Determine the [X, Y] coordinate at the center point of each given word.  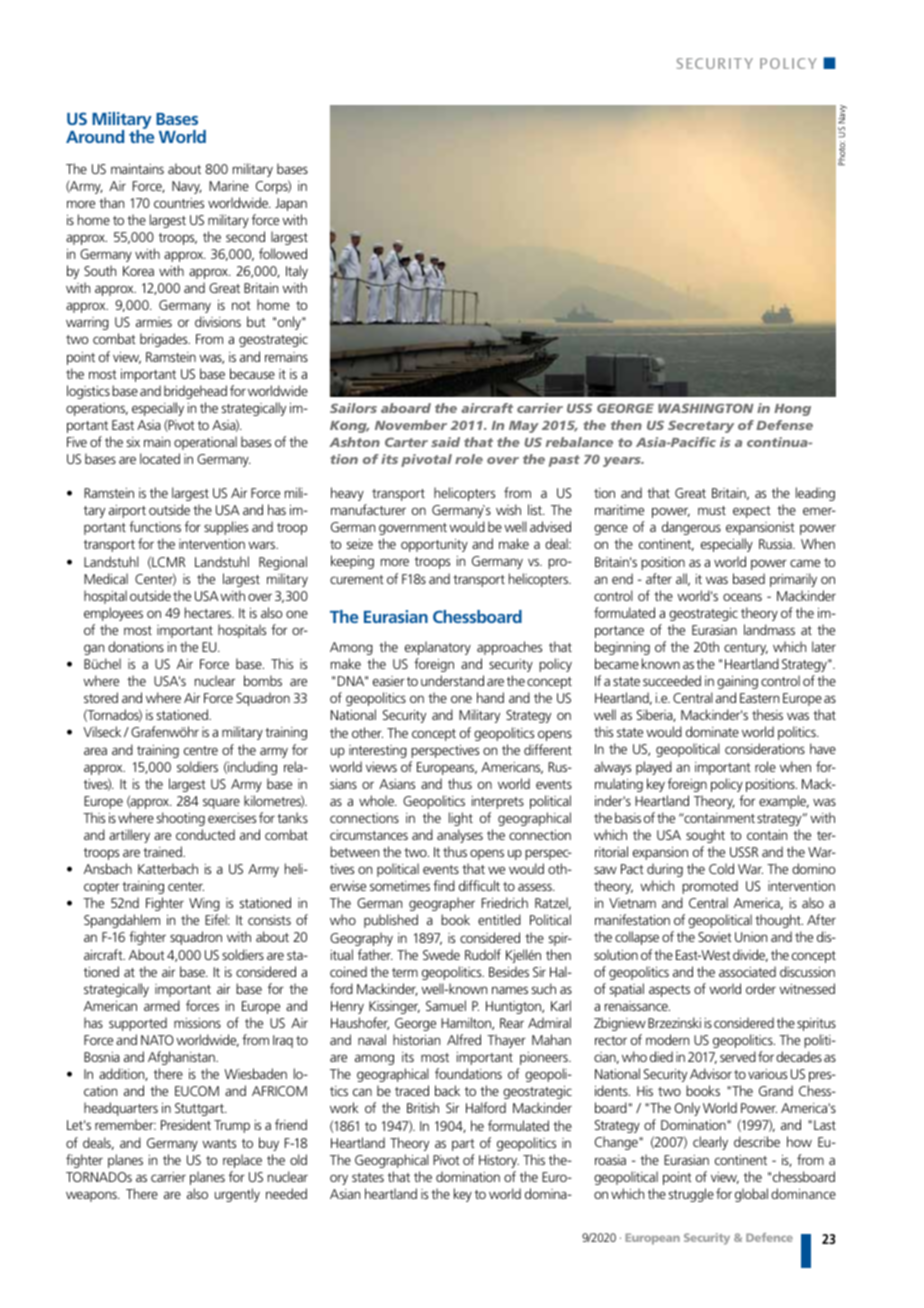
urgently [237, 1195]
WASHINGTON [706, 408]
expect [752, 512]
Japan [291, 204]
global [751, 1195]
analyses [460, 836]
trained [163, 851]
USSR [744, 852]
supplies [226, 528]
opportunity [434, 545]
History [499, 1161]
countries [179, 203]
